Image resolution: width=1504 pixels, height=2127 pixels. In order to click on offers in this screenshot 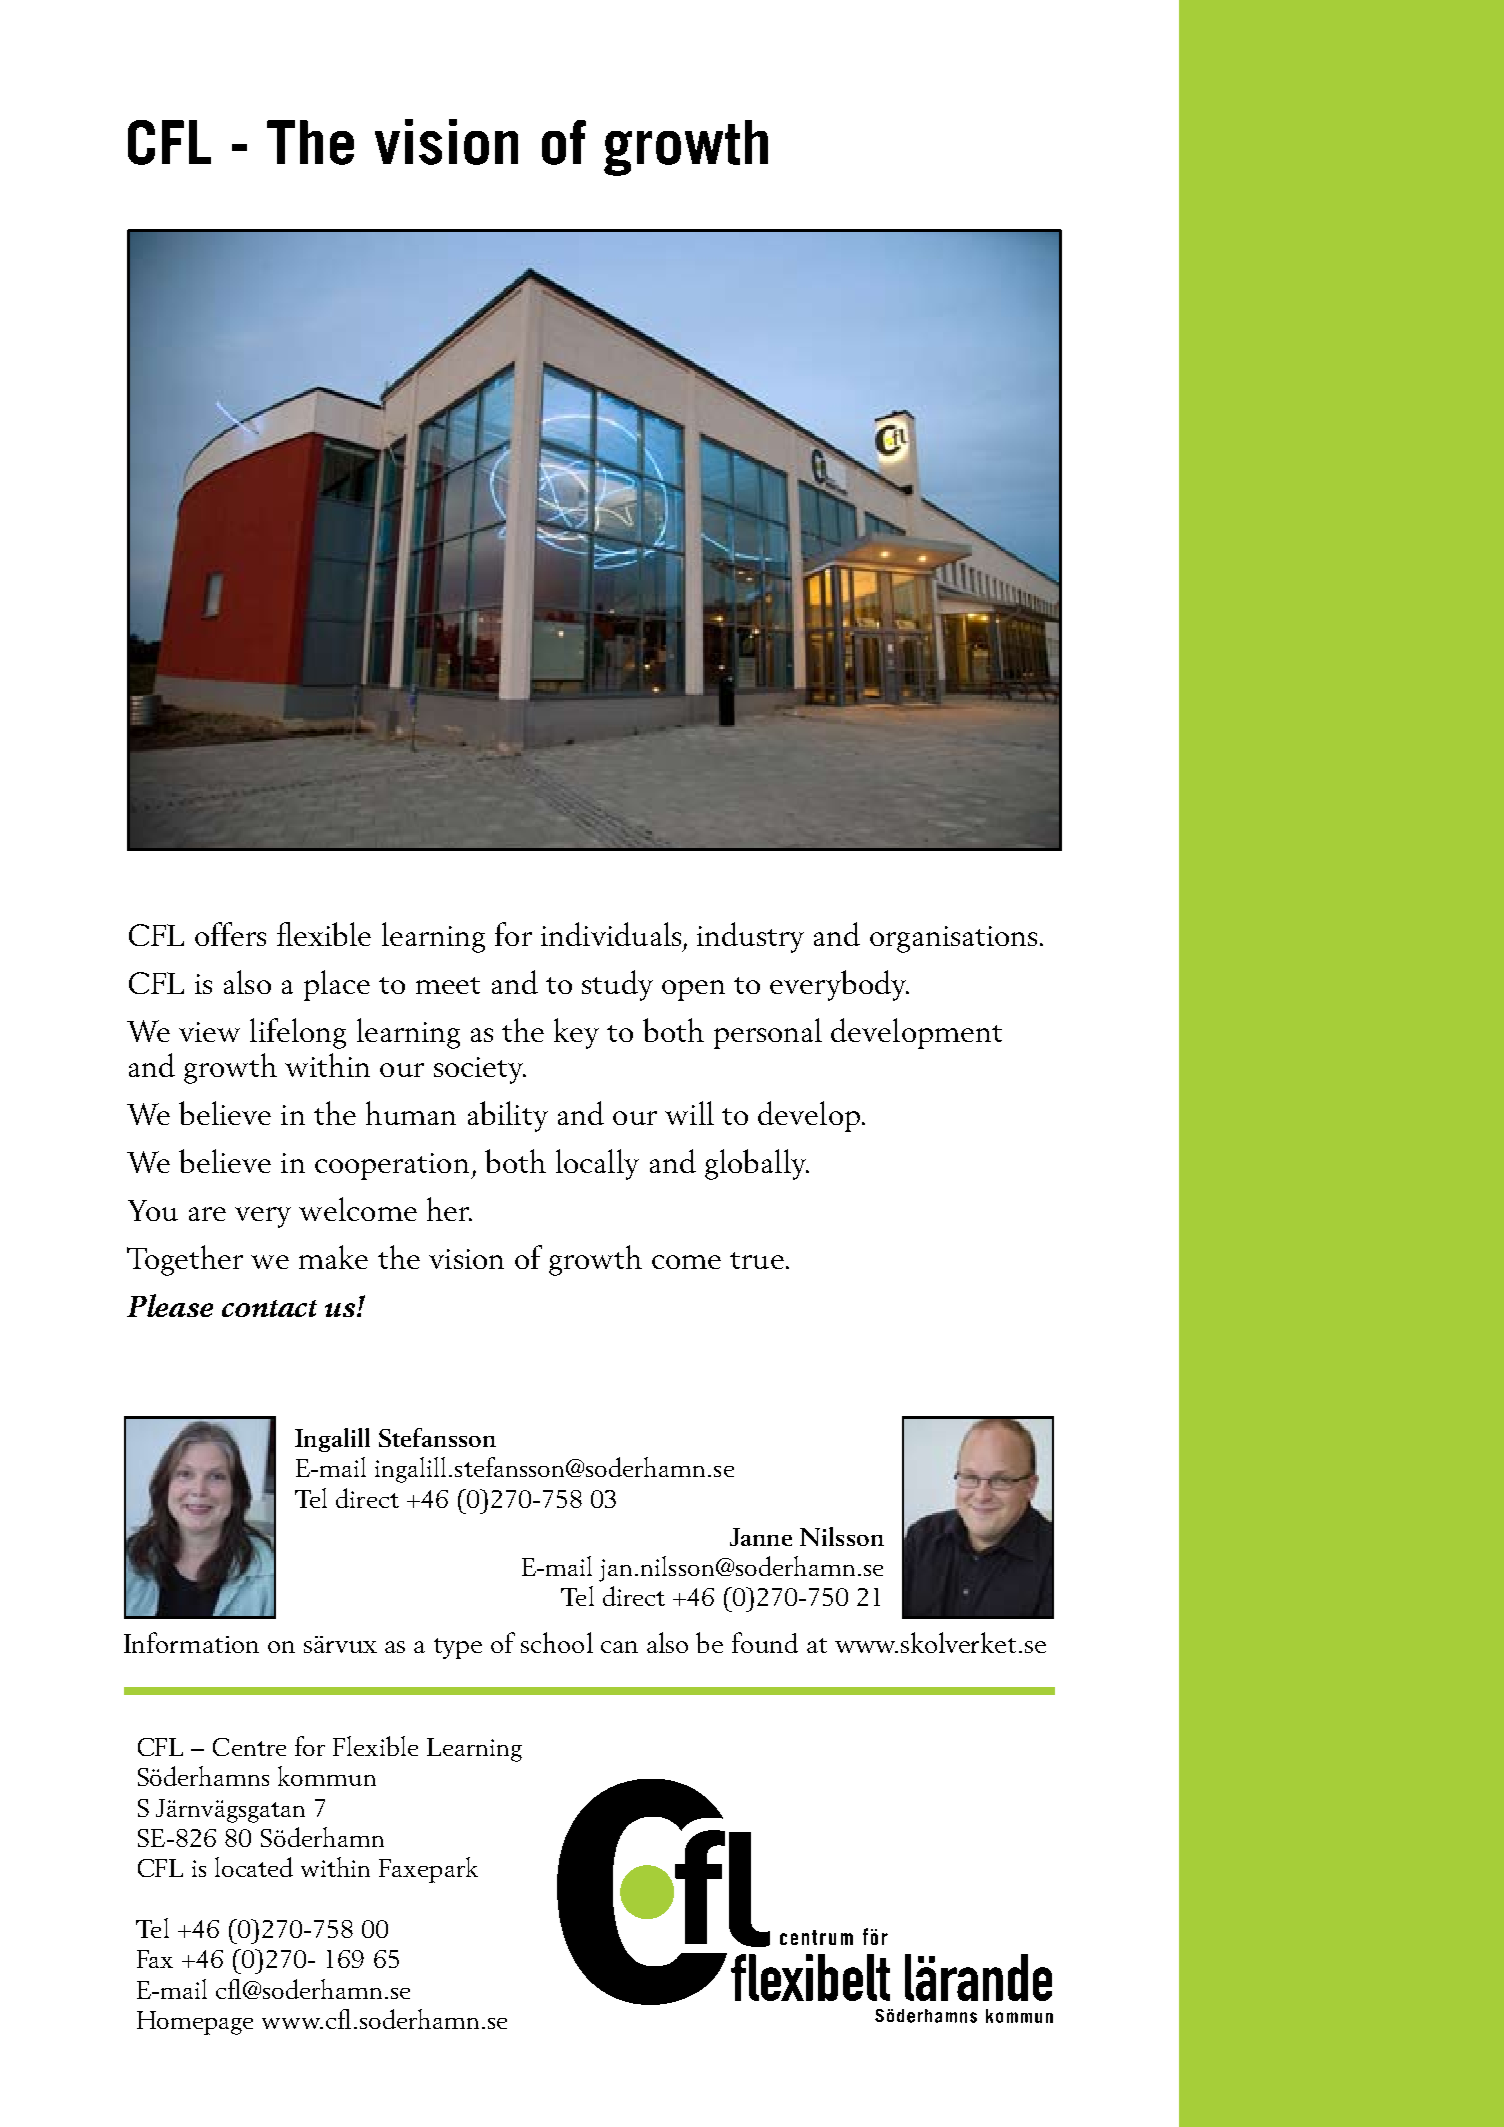, I will do `click(230, 934)`.
